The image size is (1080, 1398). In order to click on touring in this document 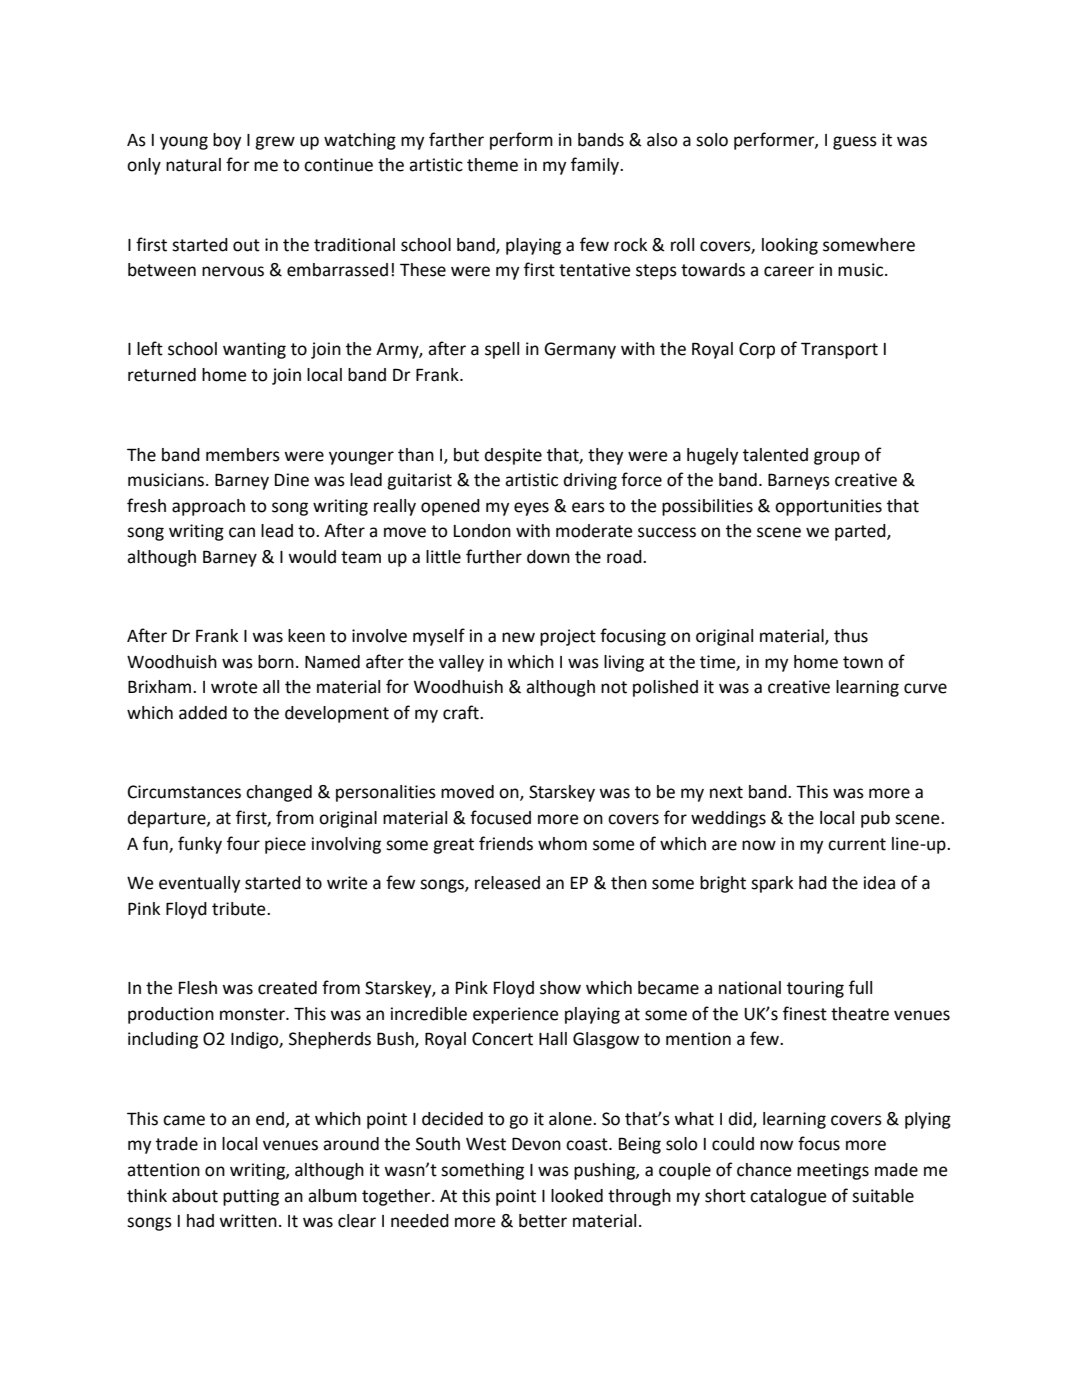, I will do `click(815, 989)`.
